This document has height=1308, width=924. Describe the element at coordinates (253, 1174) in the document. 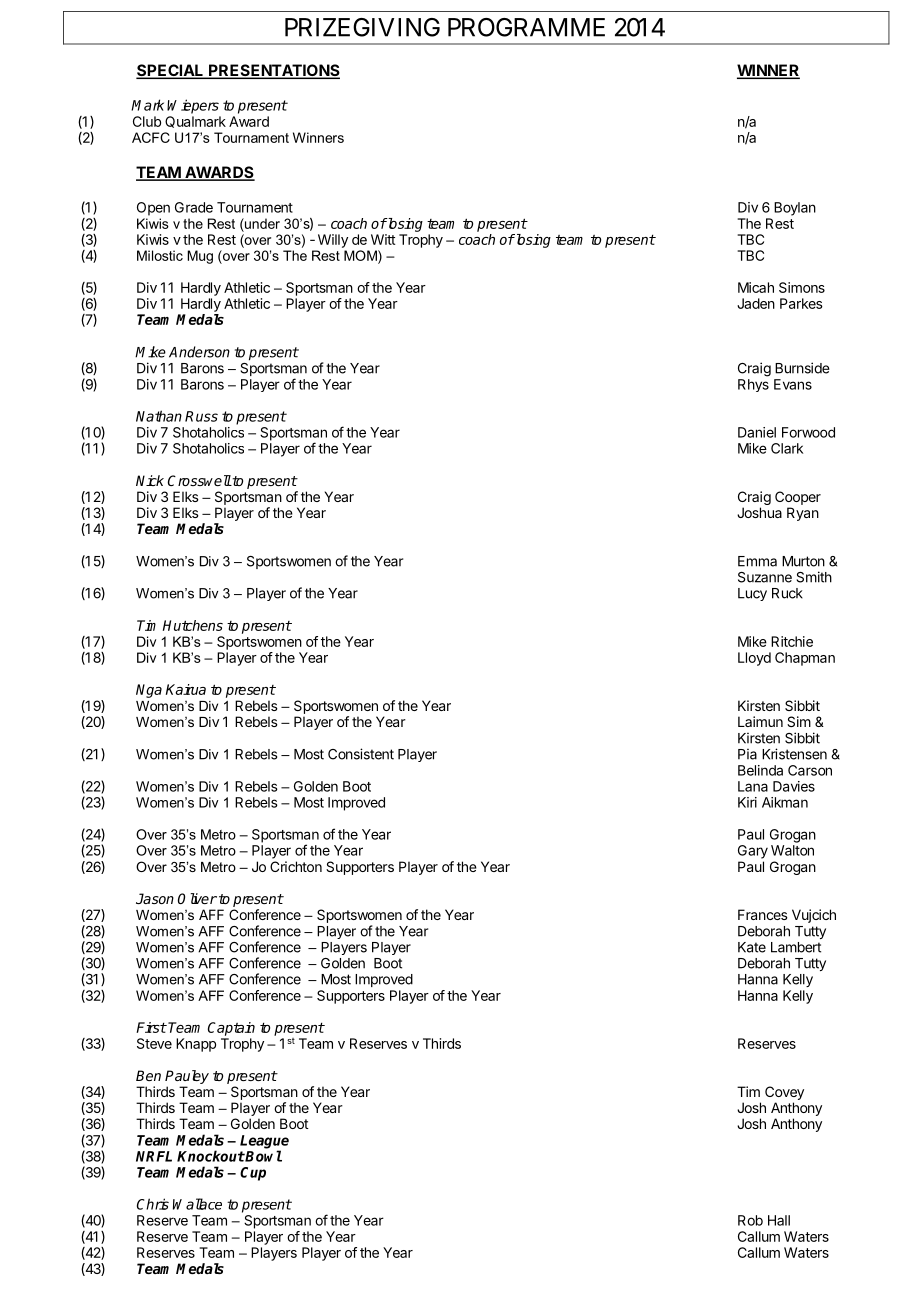

I see `Cup` at that location.
